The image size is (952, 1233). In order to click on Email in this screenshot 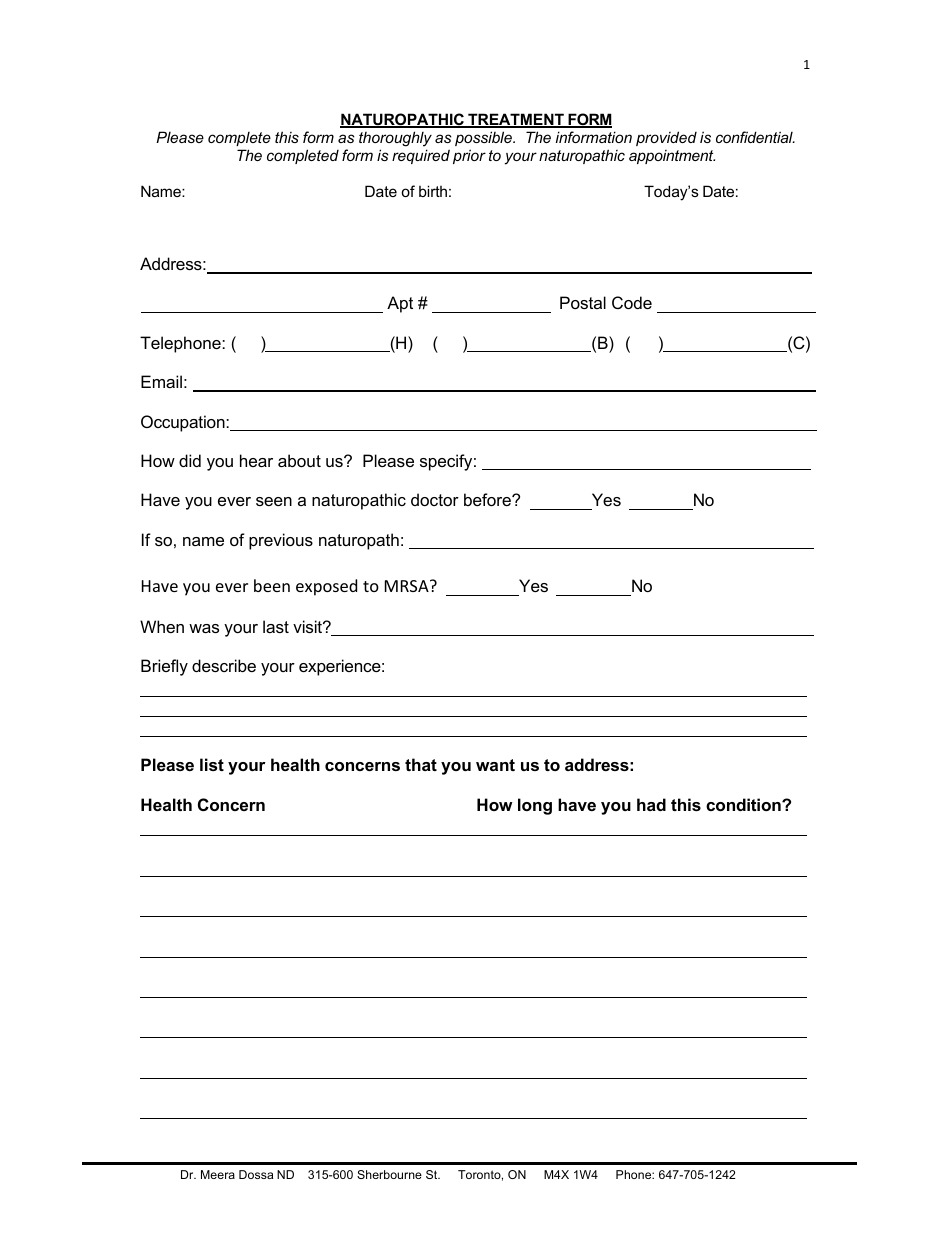, I will do `click(161, 381)`.
